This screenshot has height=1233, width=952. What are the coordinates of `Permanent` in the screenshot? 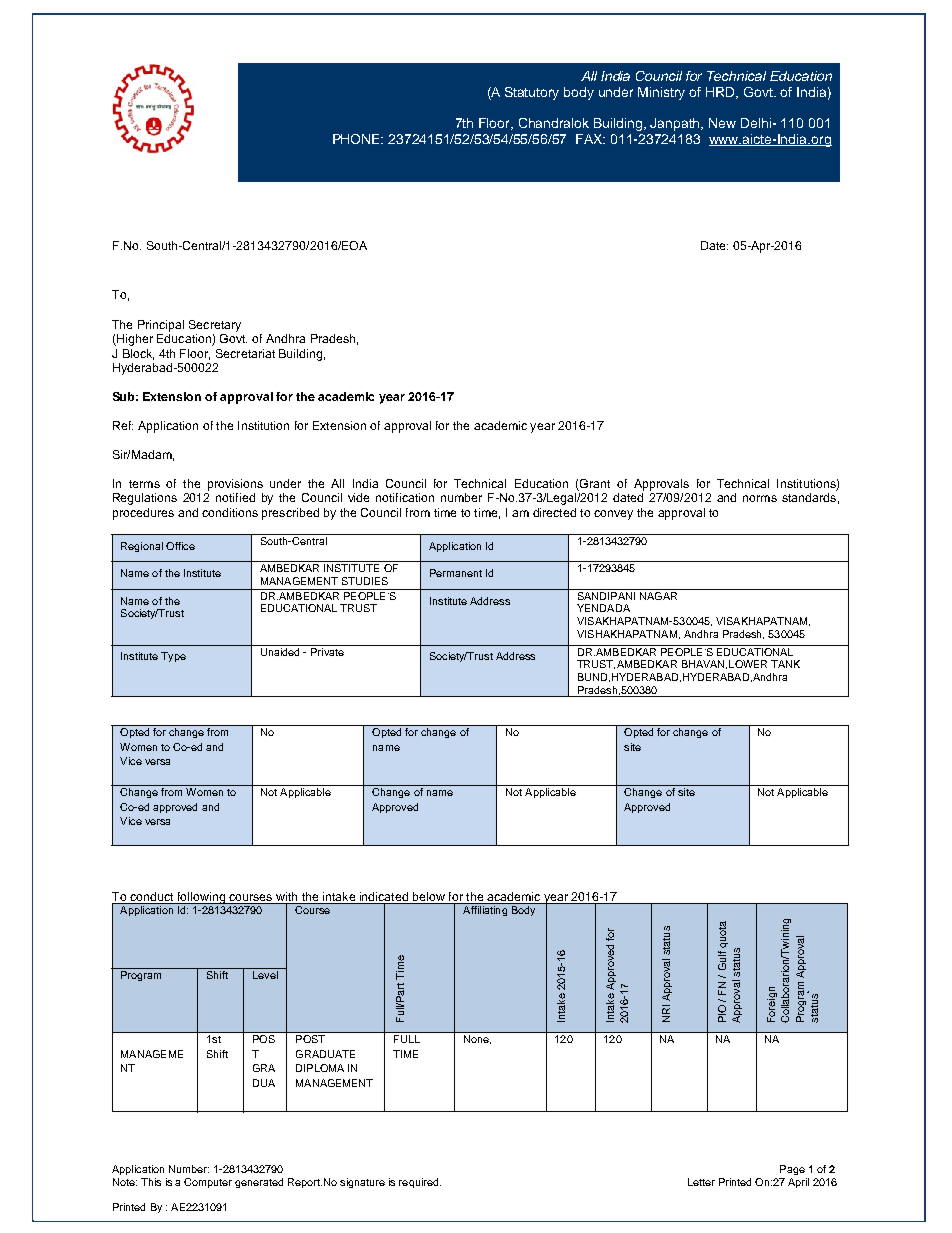 It's located at (456, 573).
